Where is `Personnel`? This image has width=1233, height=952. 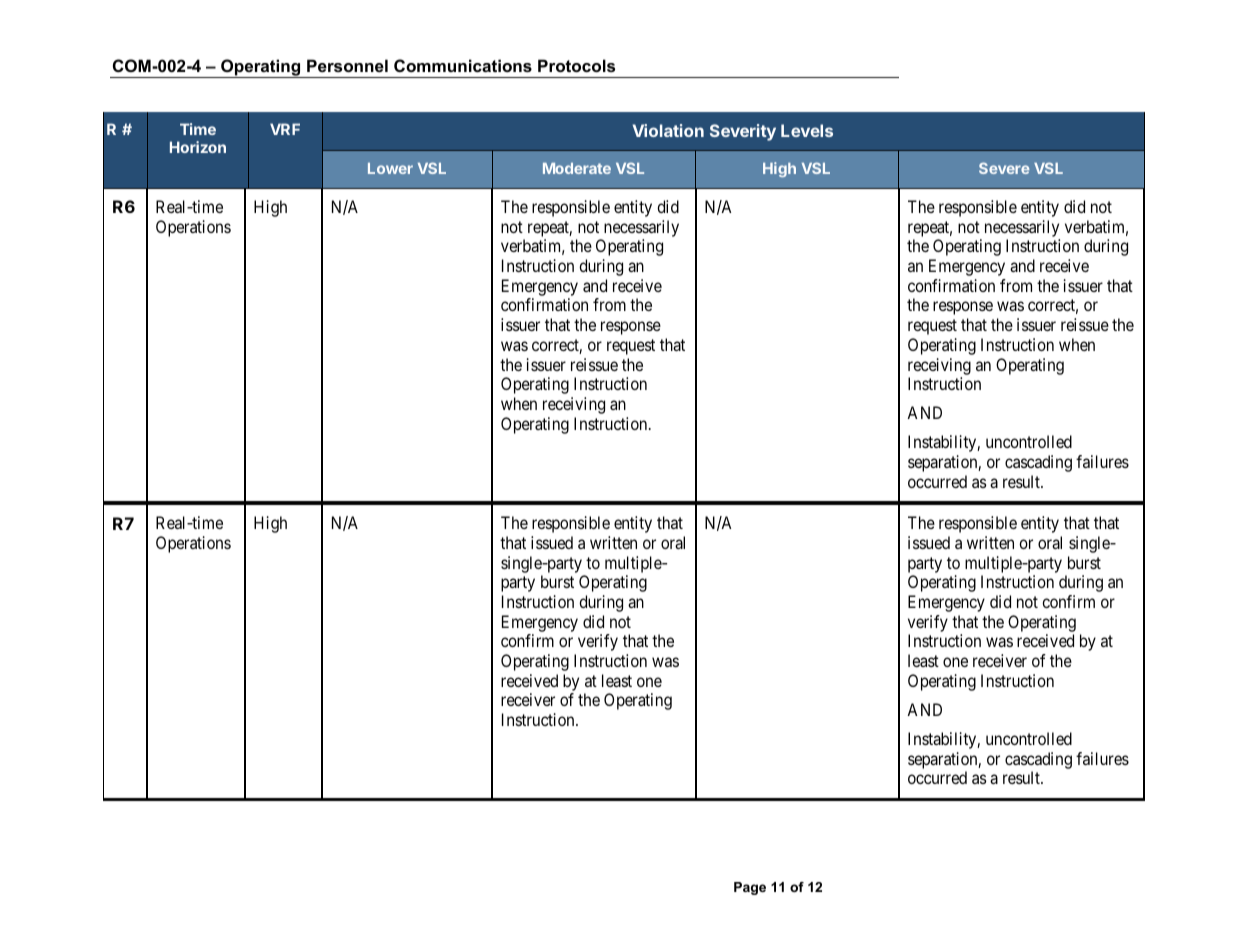 Personnel is located at coordinates (347, 65).
